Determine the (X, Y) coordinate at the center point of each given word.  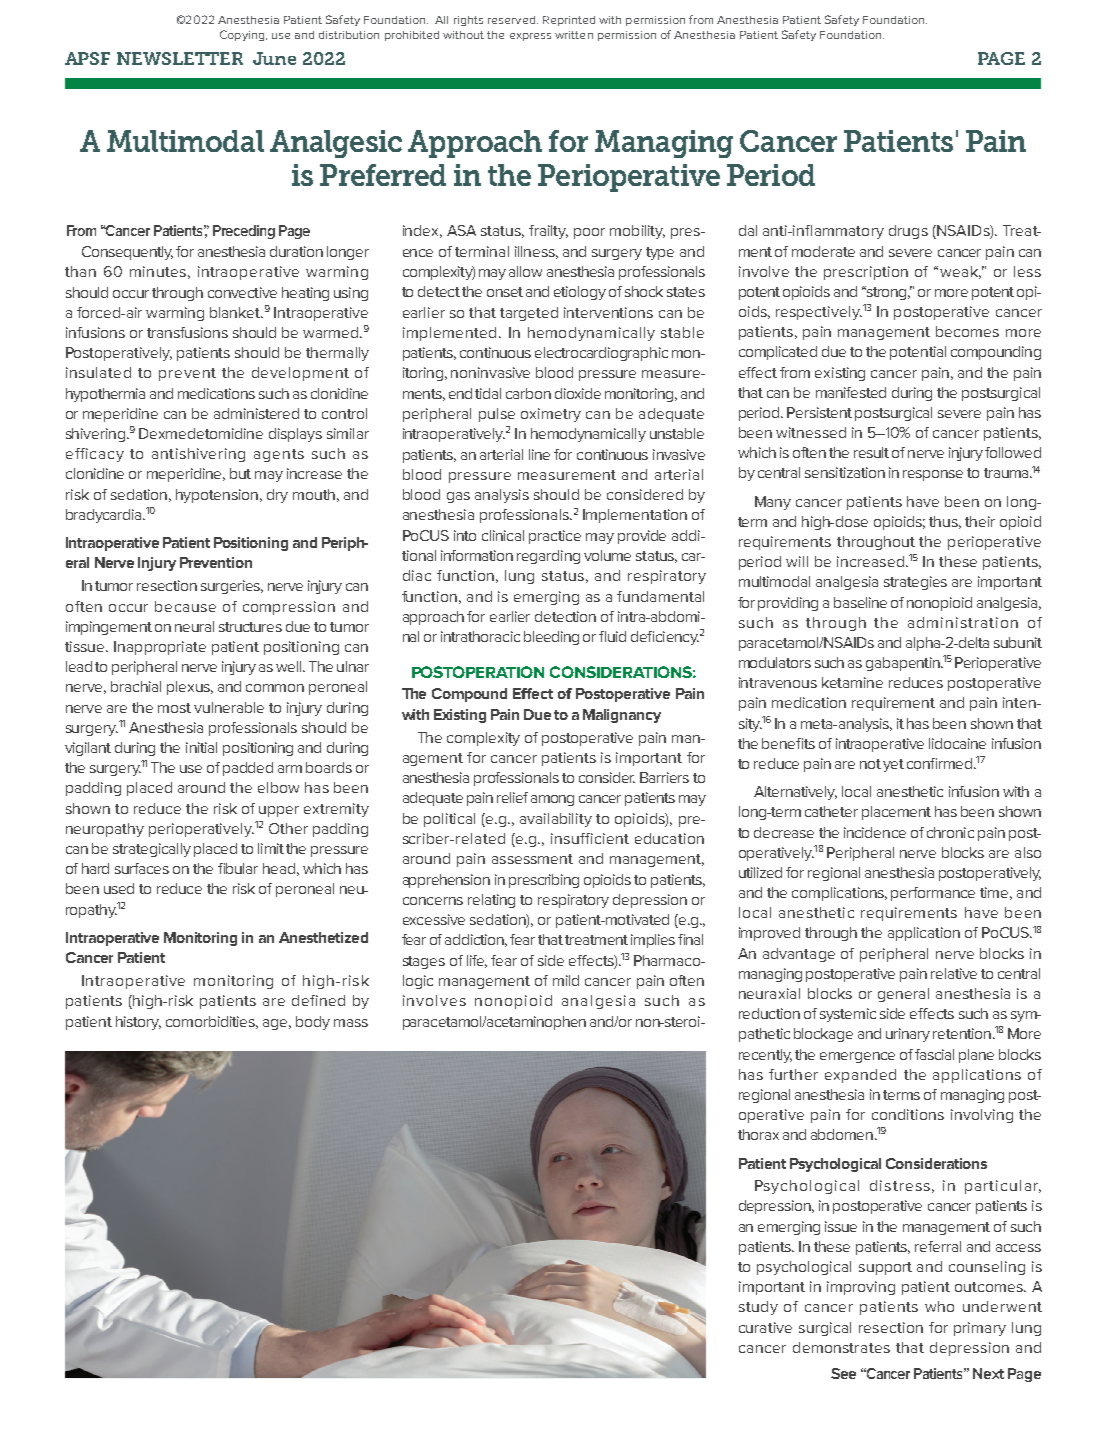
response (933, 475)
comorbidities (212, 1022)
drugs (908, 232)
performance (933, 894)
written (574, 35)
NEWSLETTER (180, 58)
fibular (238, 868)
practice (555, 537)
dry (277, 496)
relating (491, 901)
